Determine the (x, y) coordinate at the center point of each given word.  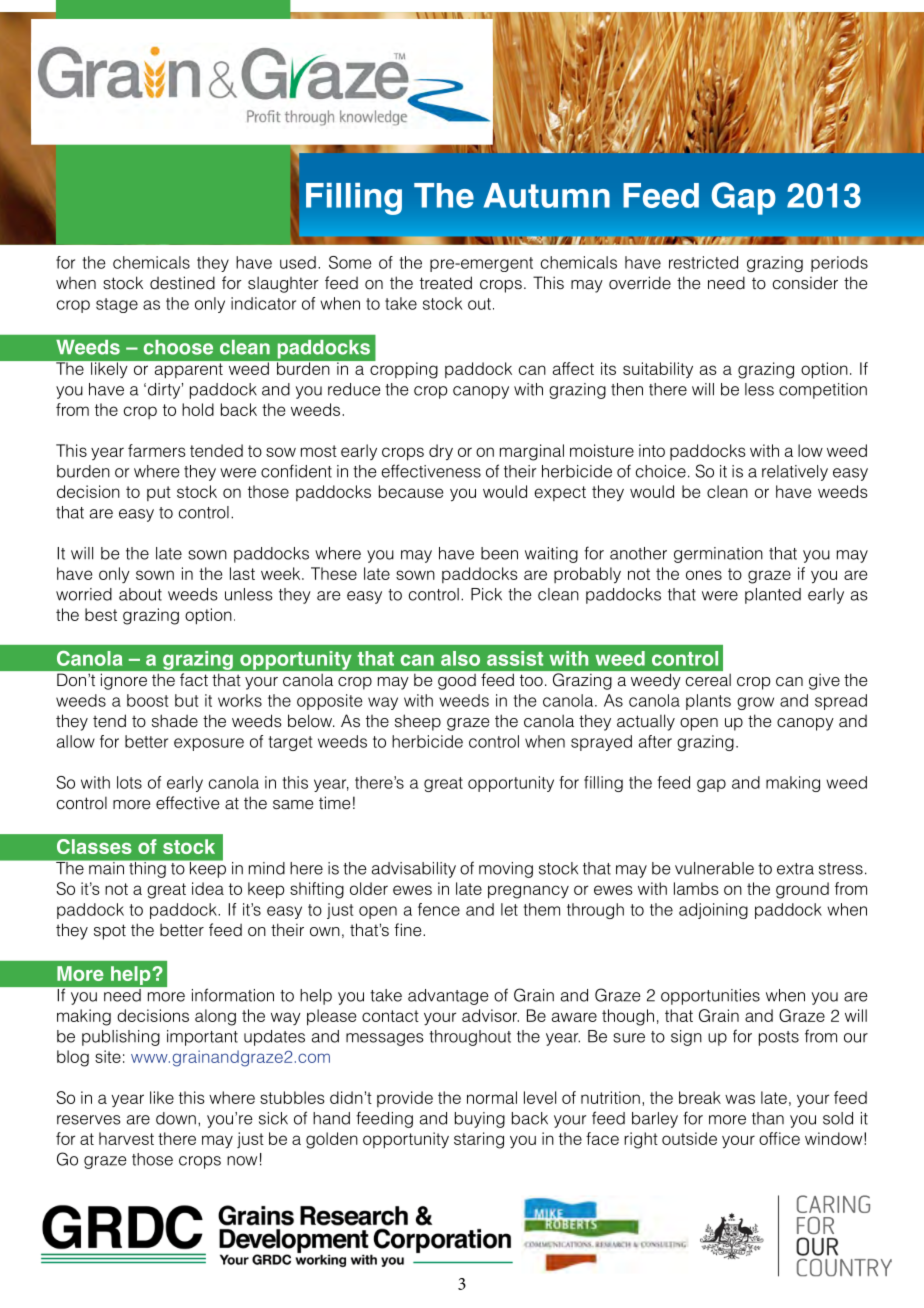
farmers (157, 450)
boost (148, 700)
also (460, 658)
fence (439, 909)
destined (182, 283)
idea (208, 888)
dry (441, 452)
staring (479, 1140)
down (176, 1118)
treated (446, 283)
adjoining (713, 911)
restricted (703, 262)
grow (755, 703)
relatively (795, 473)
